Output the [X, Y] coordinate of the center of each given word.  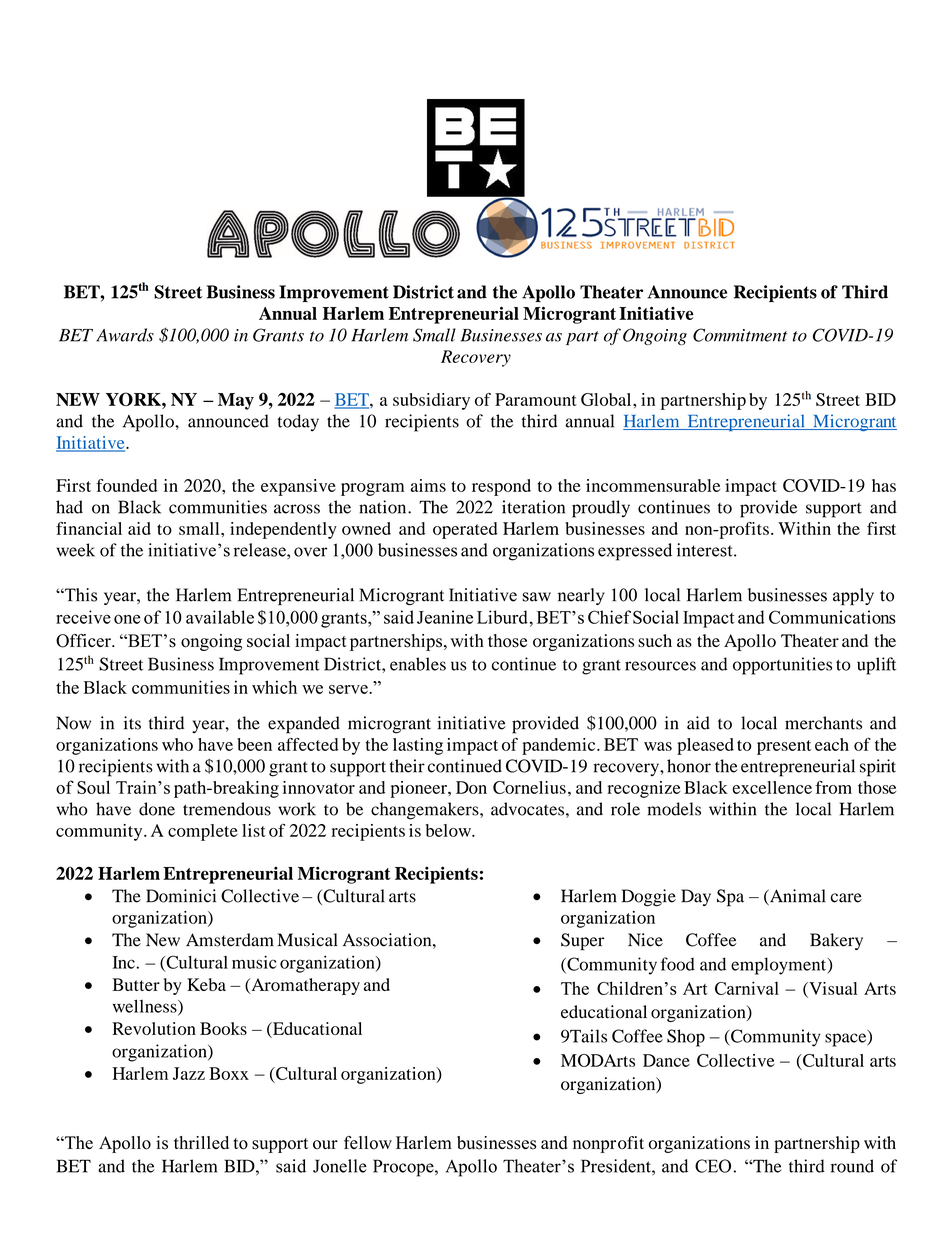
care [846, 898]
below [449, 830]
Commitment [740, 335]
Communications [832, 617]
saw [536, 597]
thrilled [201, 1142]
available [220, 617]
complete [203, 832]
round [852, 1166]
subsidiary [431, 401]
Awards [125, 335]
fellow [368, 1143]
